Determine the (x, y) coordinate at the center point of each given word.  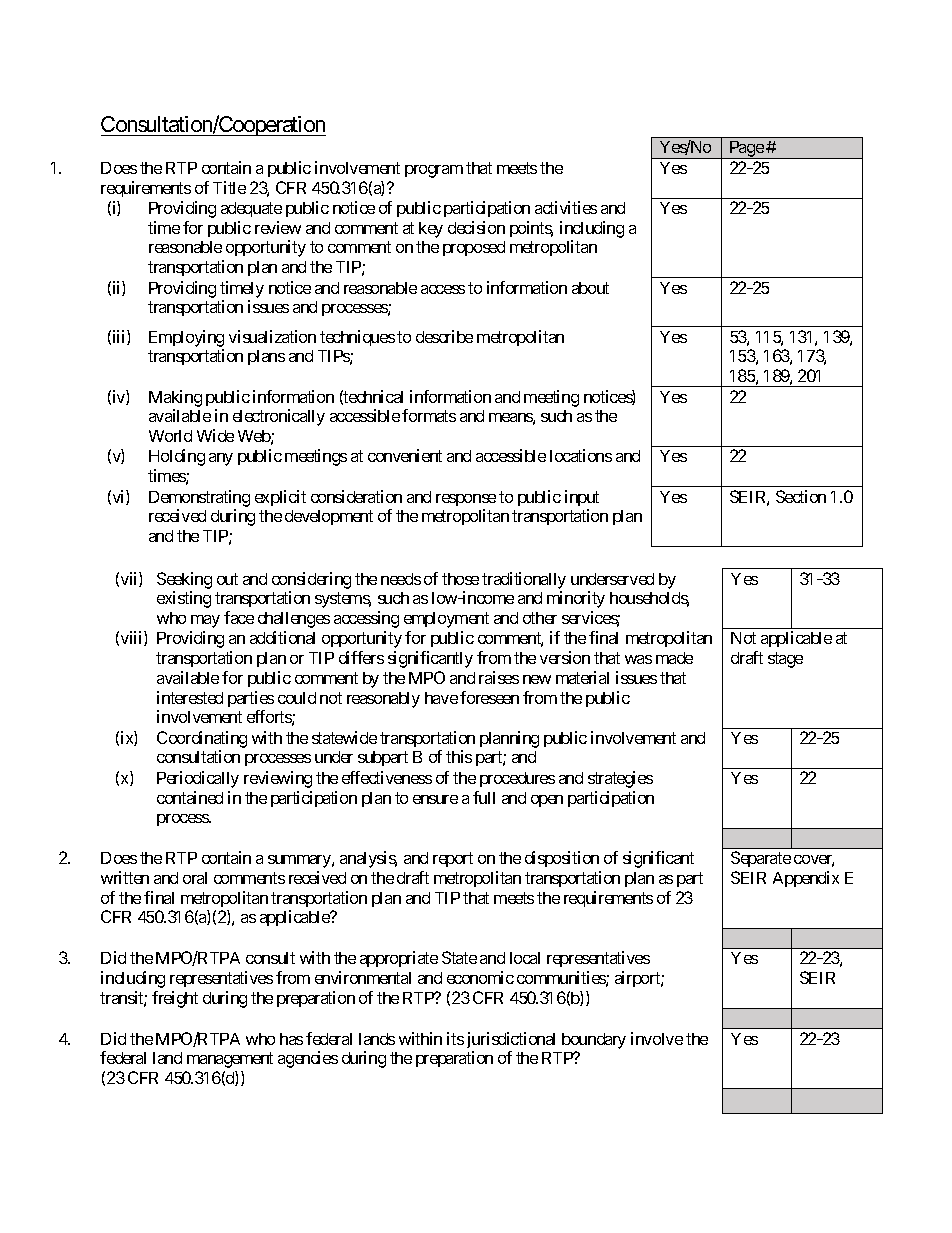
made (674, 658)
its (455, 1038)
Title (229, 187)
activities (566, 207)
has (291, 1039)
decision (476, 227)
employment (446, 620)
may (205, 621)
